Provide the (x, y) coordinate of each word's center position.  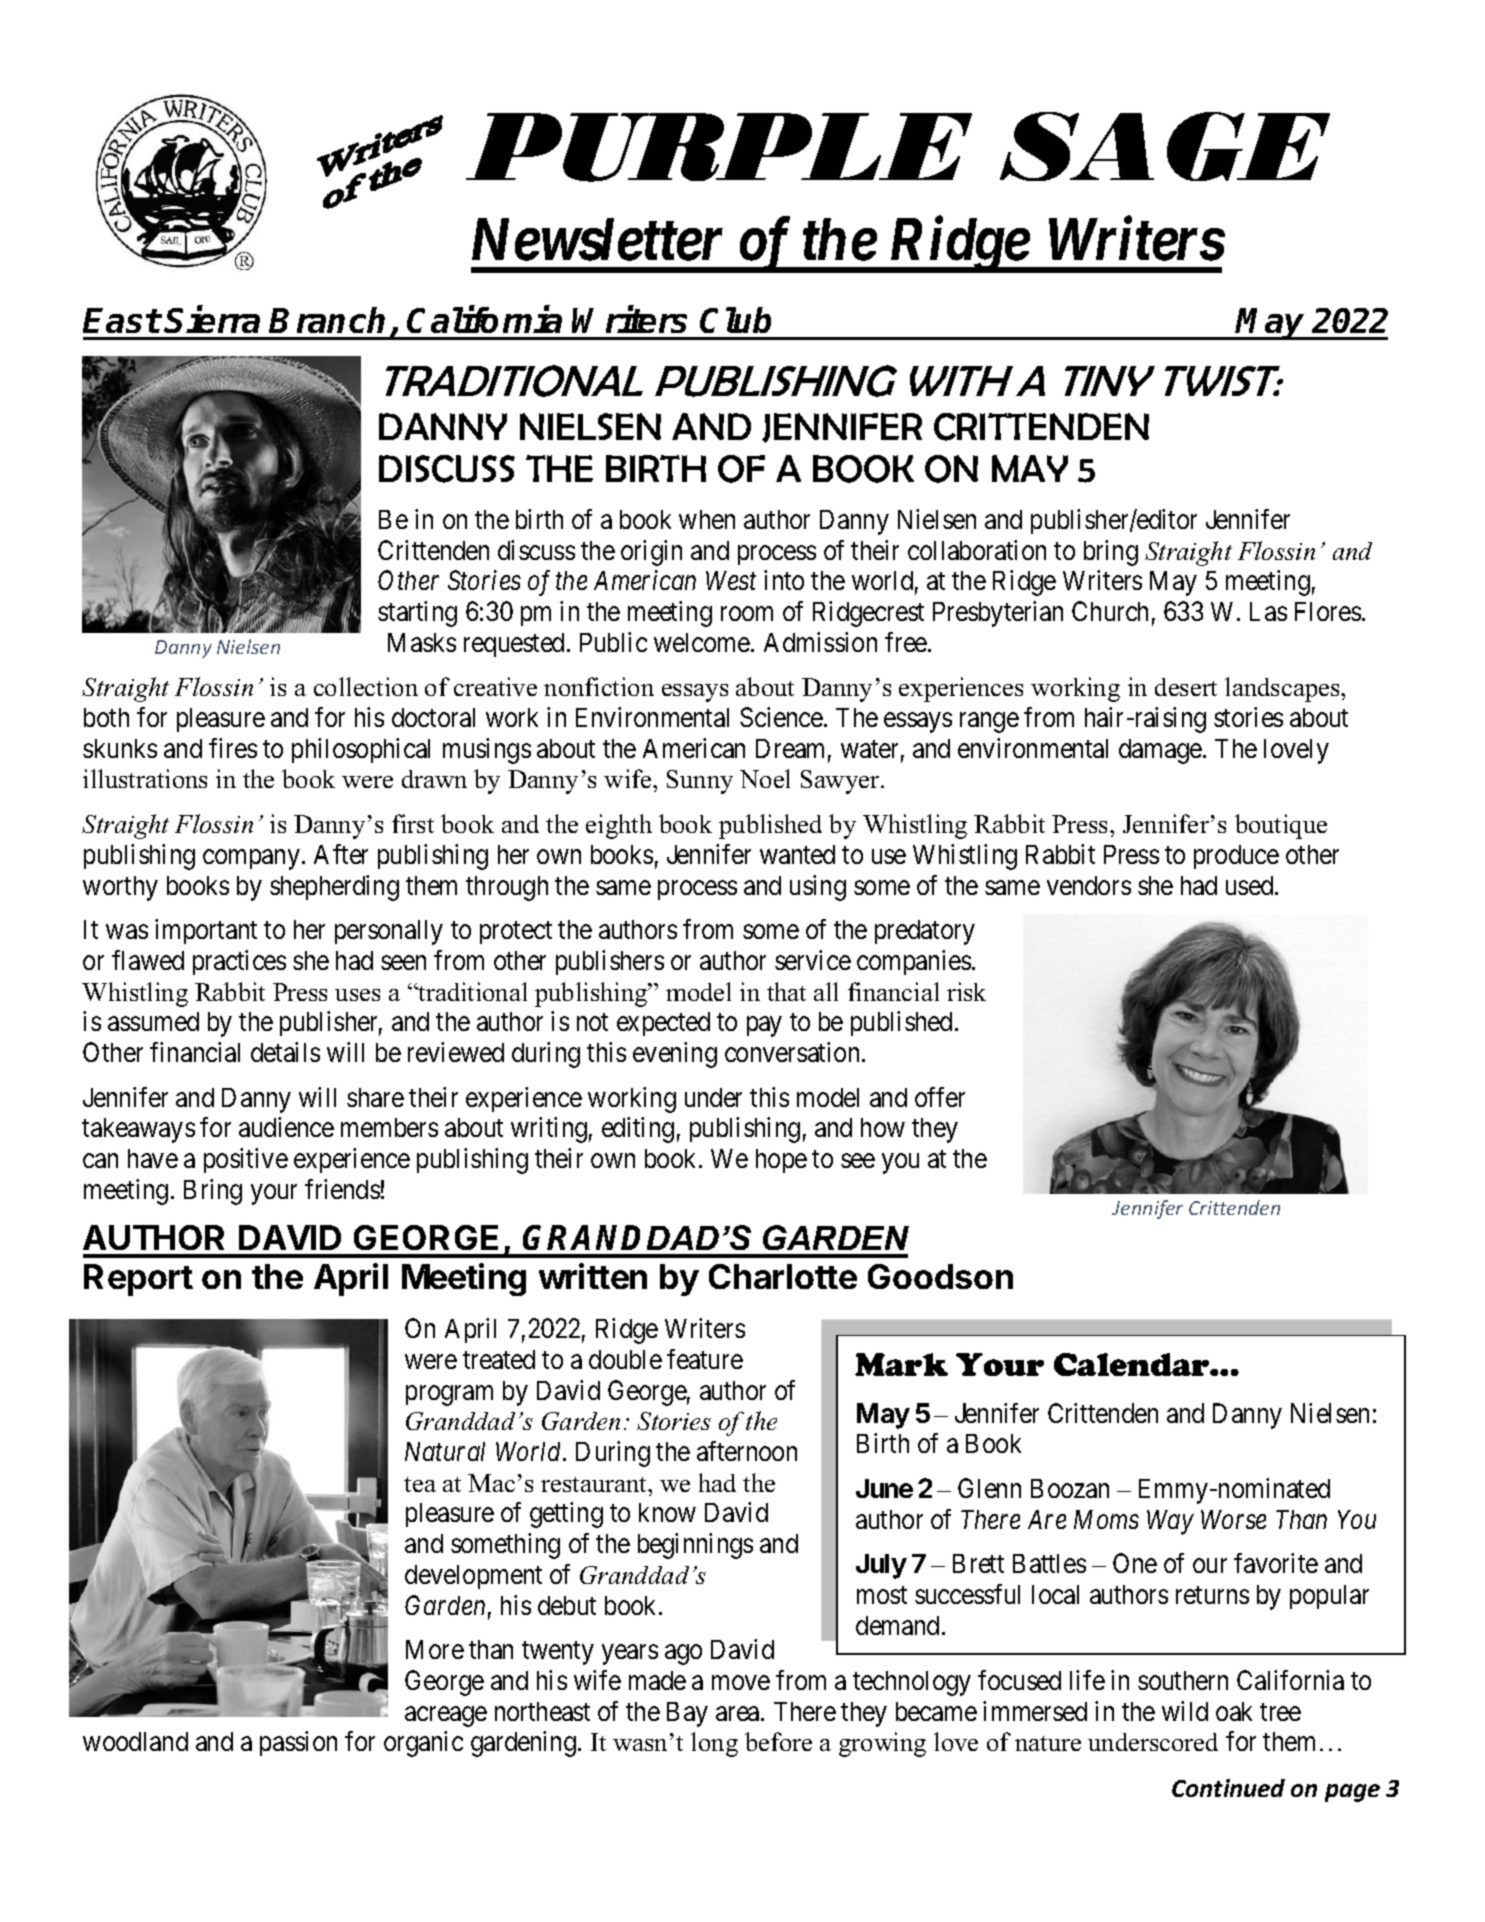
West (731, 580)
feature (705, 1359)
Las (1268, 611)
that (786, 991)
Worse (1233, 1519)
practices (239, 962)
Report (138, 1280)
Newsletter (597, 239)
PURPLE (719, 147)
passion (298, 1743)
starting (417, 614)
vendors (1089, 885)
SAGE (1165, 146)
